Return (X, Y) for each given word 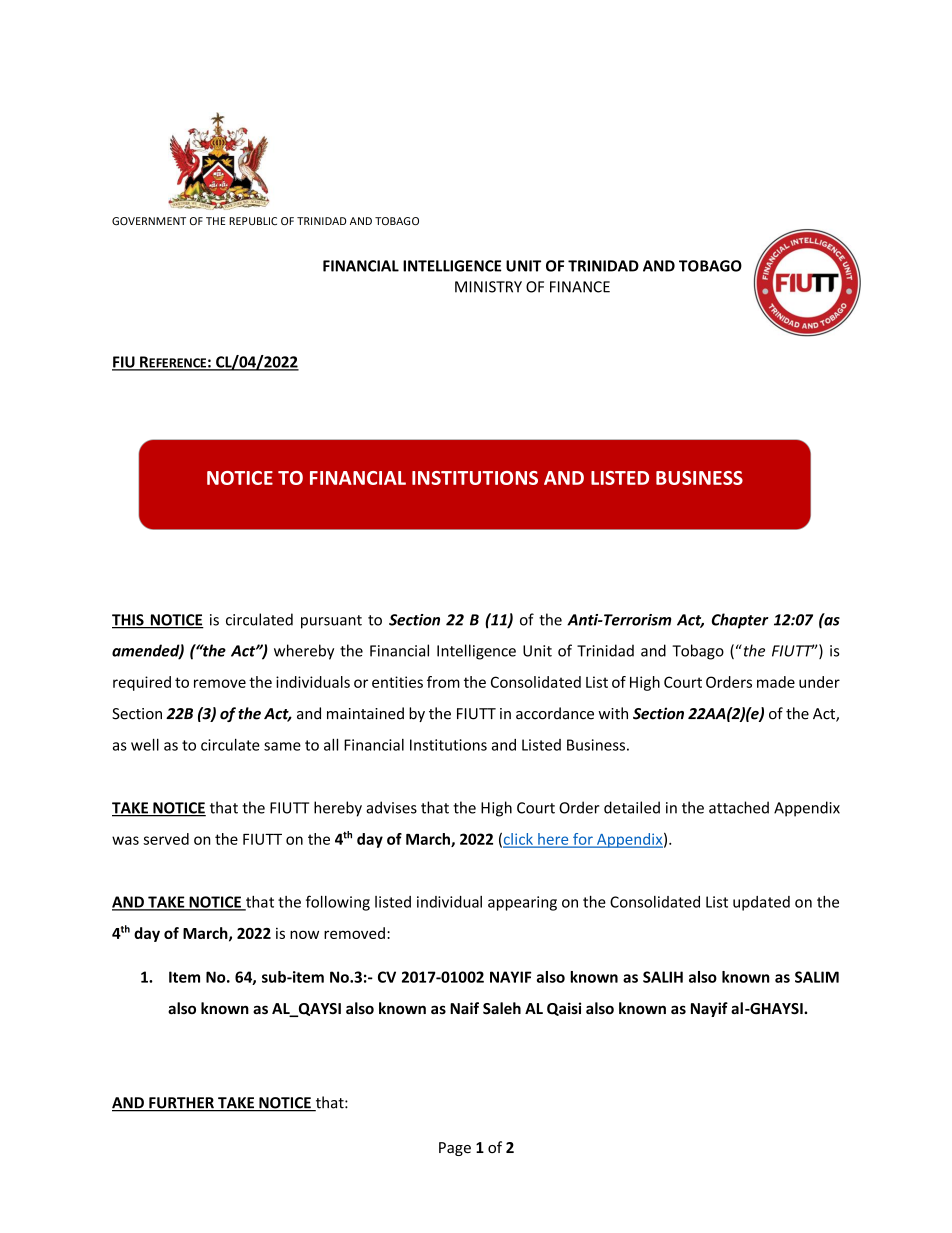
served (166, 839)
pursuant (331, 622)
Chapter (740, 621)
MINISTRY (488, 287)
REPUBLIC (253, 221)
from (443, 682)
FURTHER (181, 1104)
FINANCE (580, 287)
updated (761, 903)
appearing (522, 903)
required (142, 683)
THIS (129, 621)
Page (455, 1149)
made (776, 682)
